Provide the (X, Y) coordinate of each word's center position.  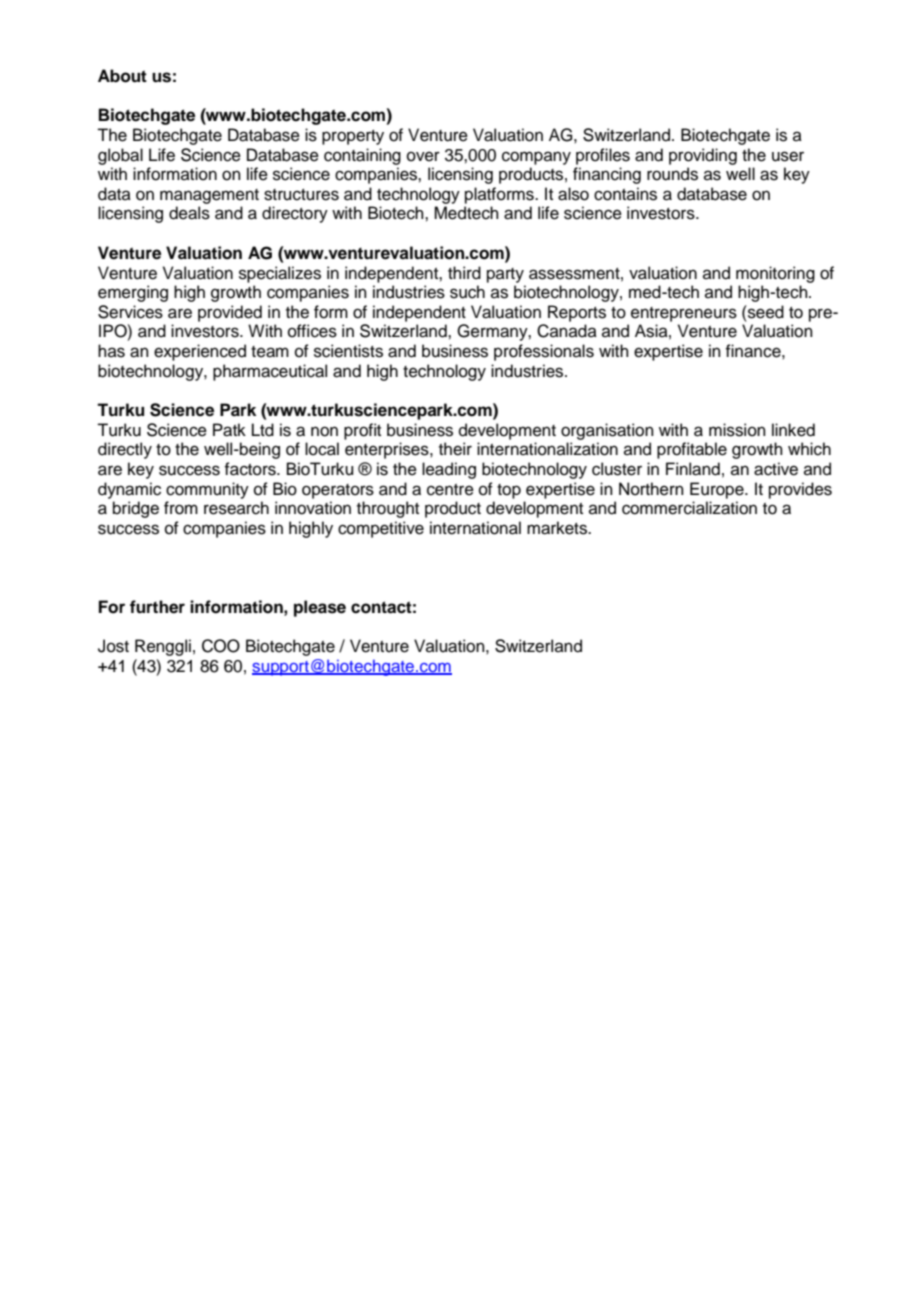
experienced (200, 352)
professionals (544, 352)
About (122, 76)
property (353, 137)
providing (703, 156)
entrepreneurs (684, 314)
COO (221, 646)
